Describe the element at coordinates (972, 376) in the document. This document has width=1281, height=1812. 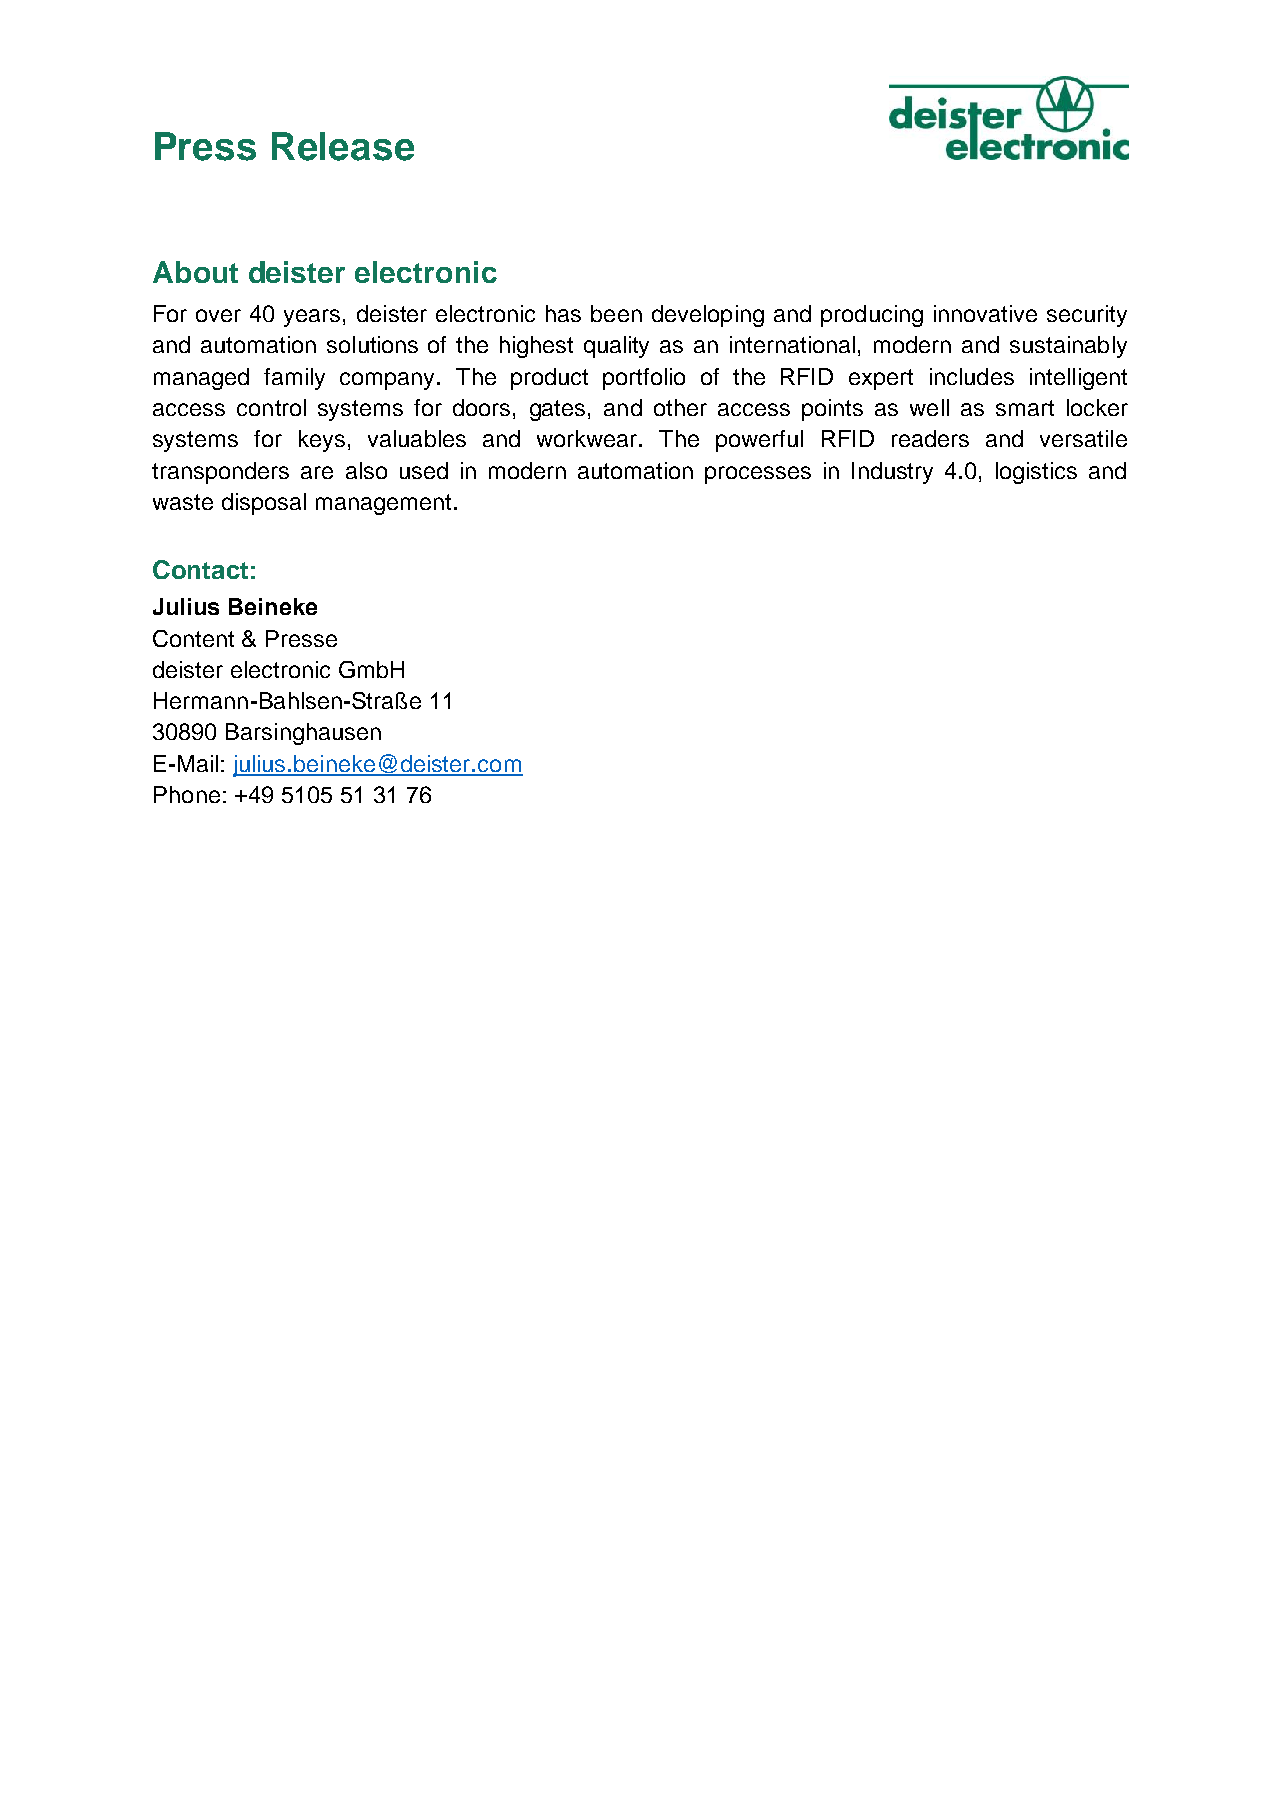
I see `includes` at that location.
